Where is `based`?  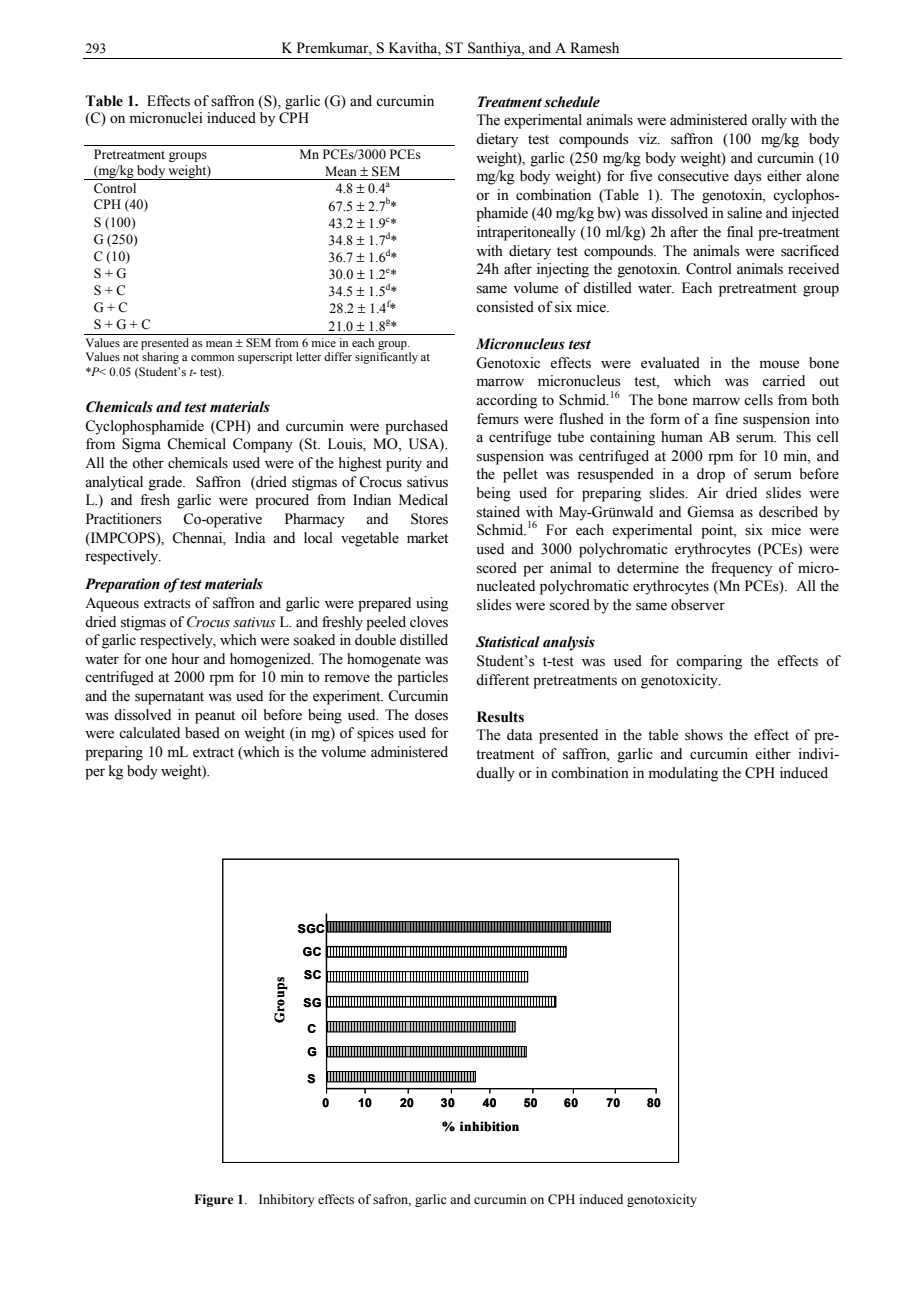
based is located at coordinates (202, 733).
